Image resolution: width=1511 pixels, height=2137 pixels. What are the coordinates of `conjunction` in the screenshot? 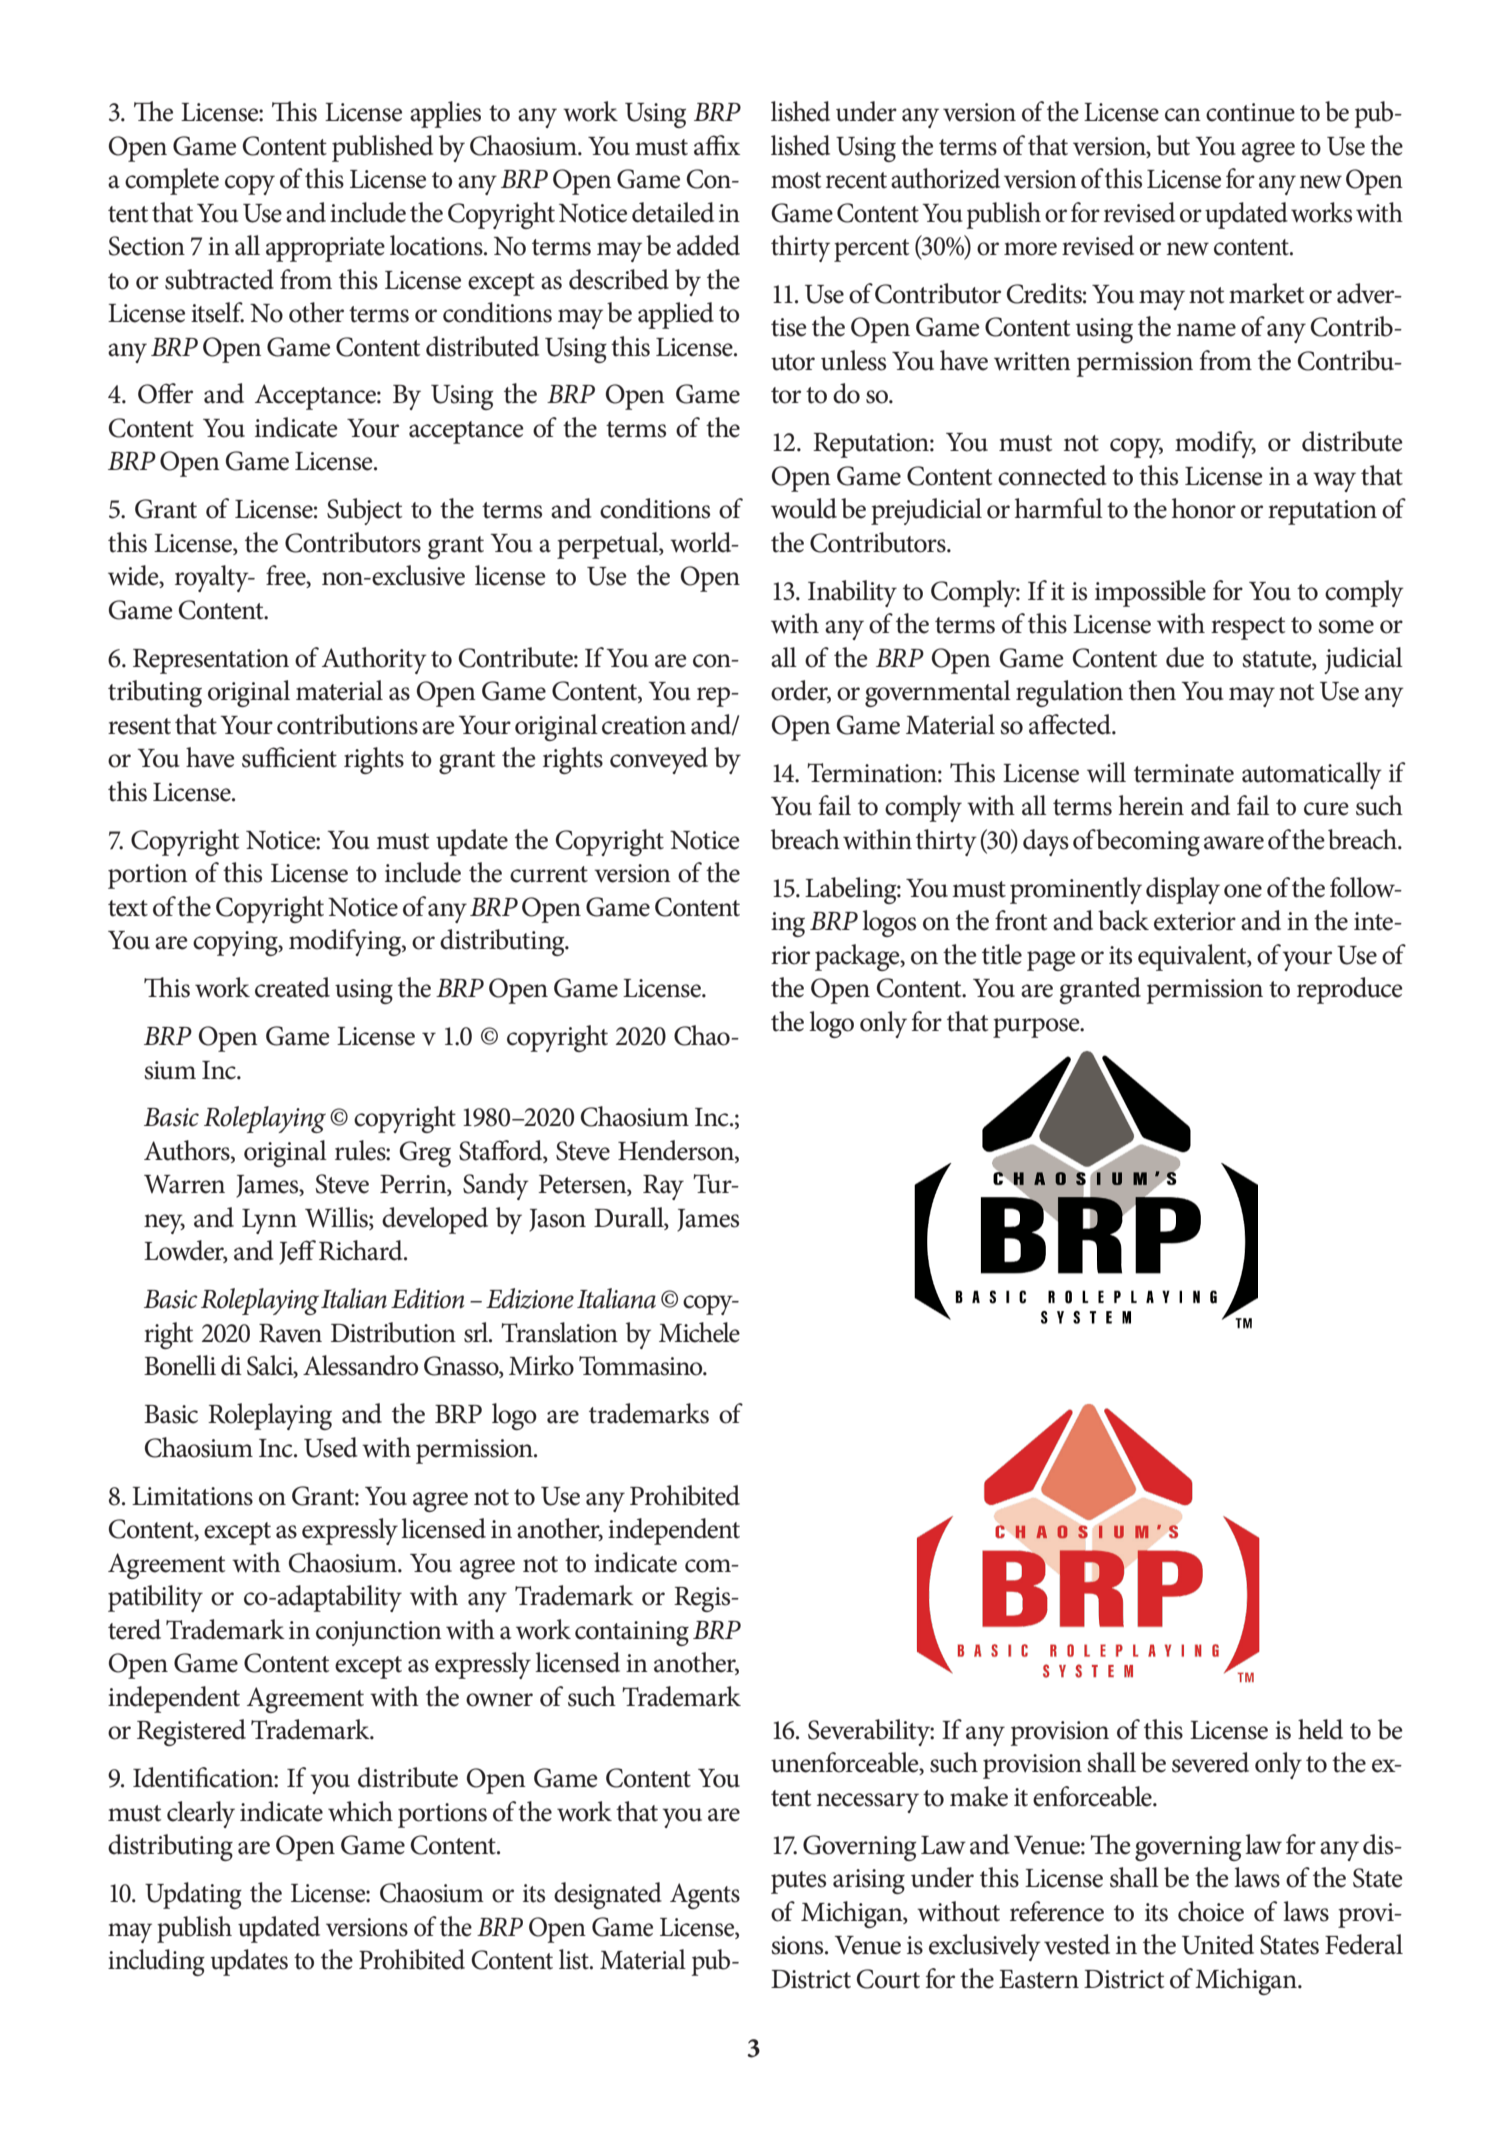 It's located at (379, 1633).
